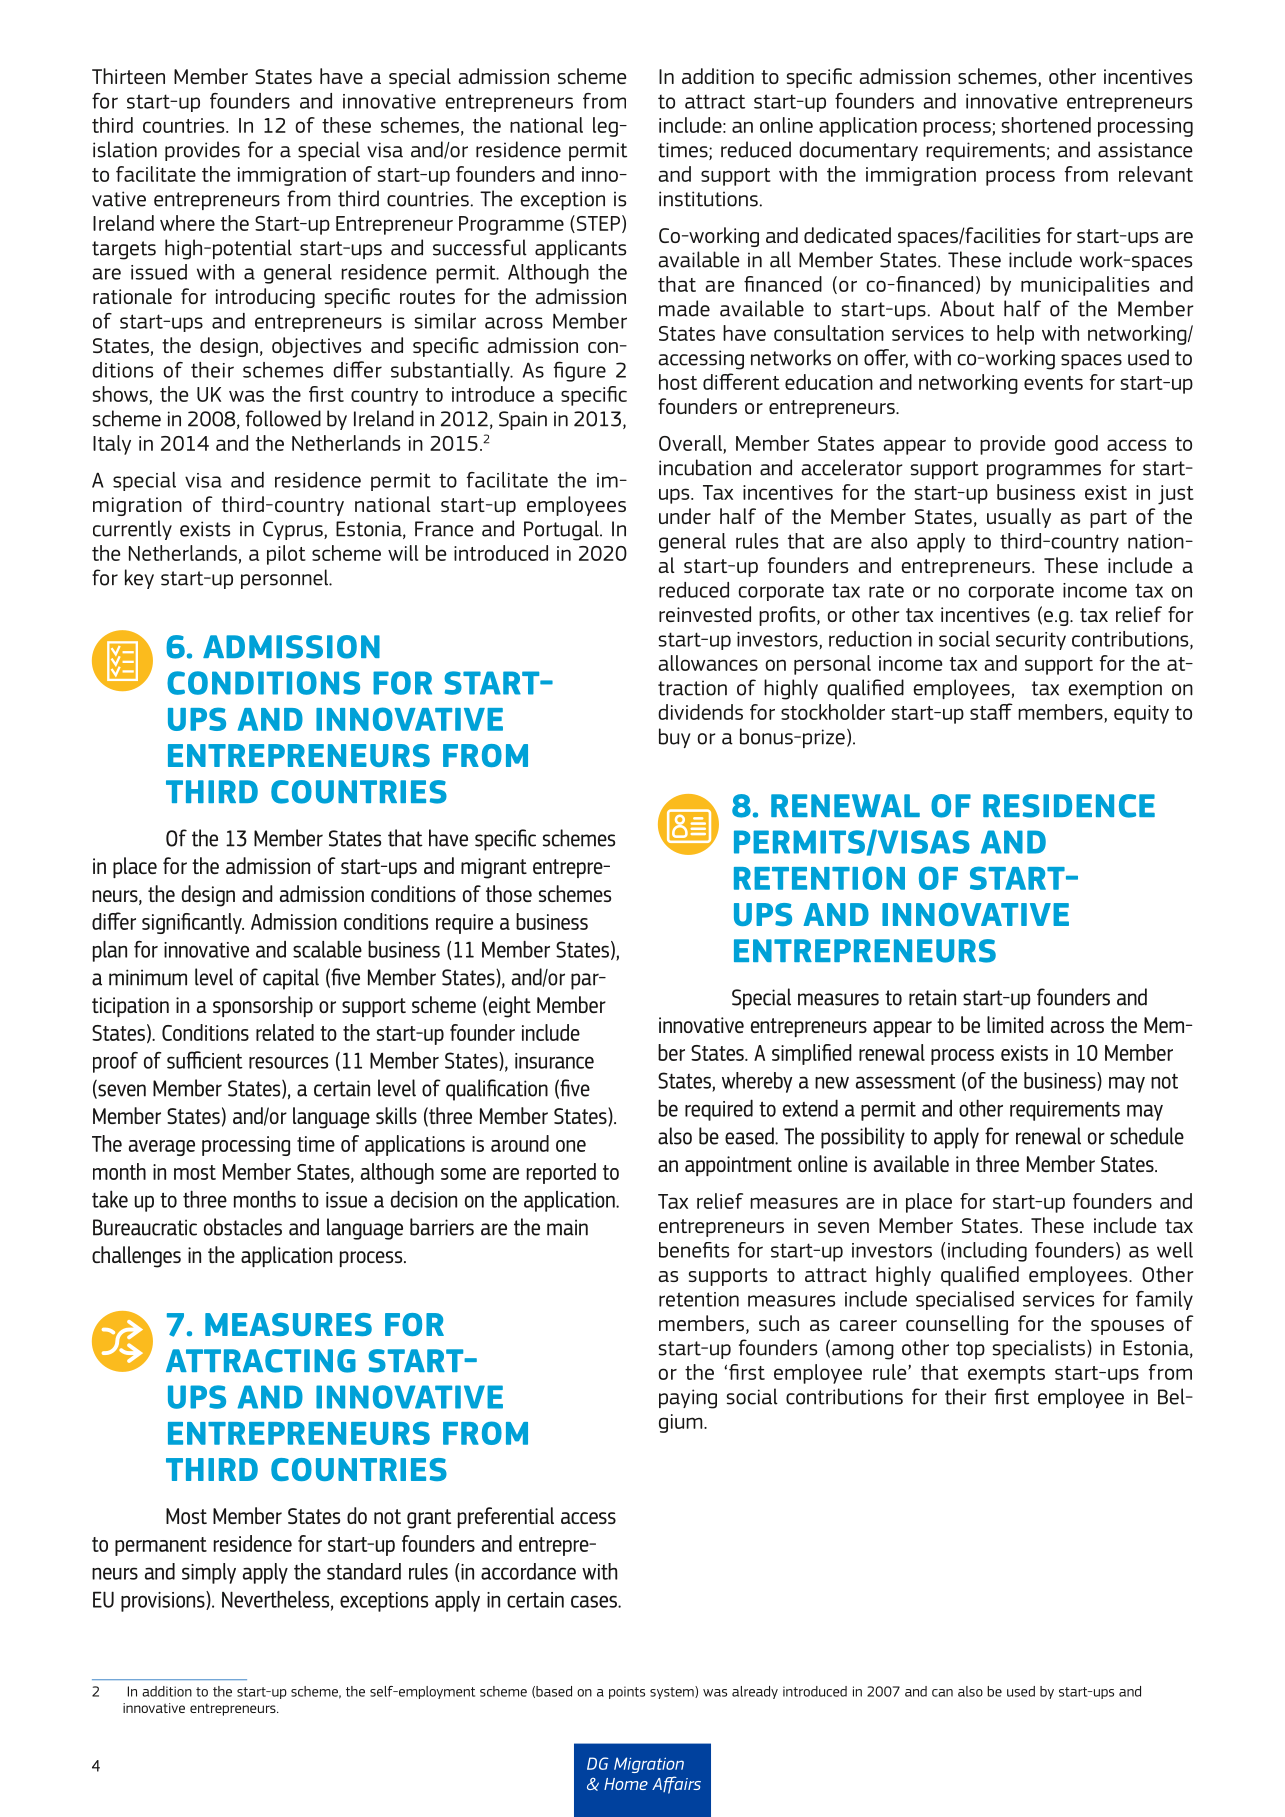 Image resolution: width=1285 pixels, height=1817 pixels. Describe the element at coordinates (1046, 125) in the document. I see `shortened` at that location.
